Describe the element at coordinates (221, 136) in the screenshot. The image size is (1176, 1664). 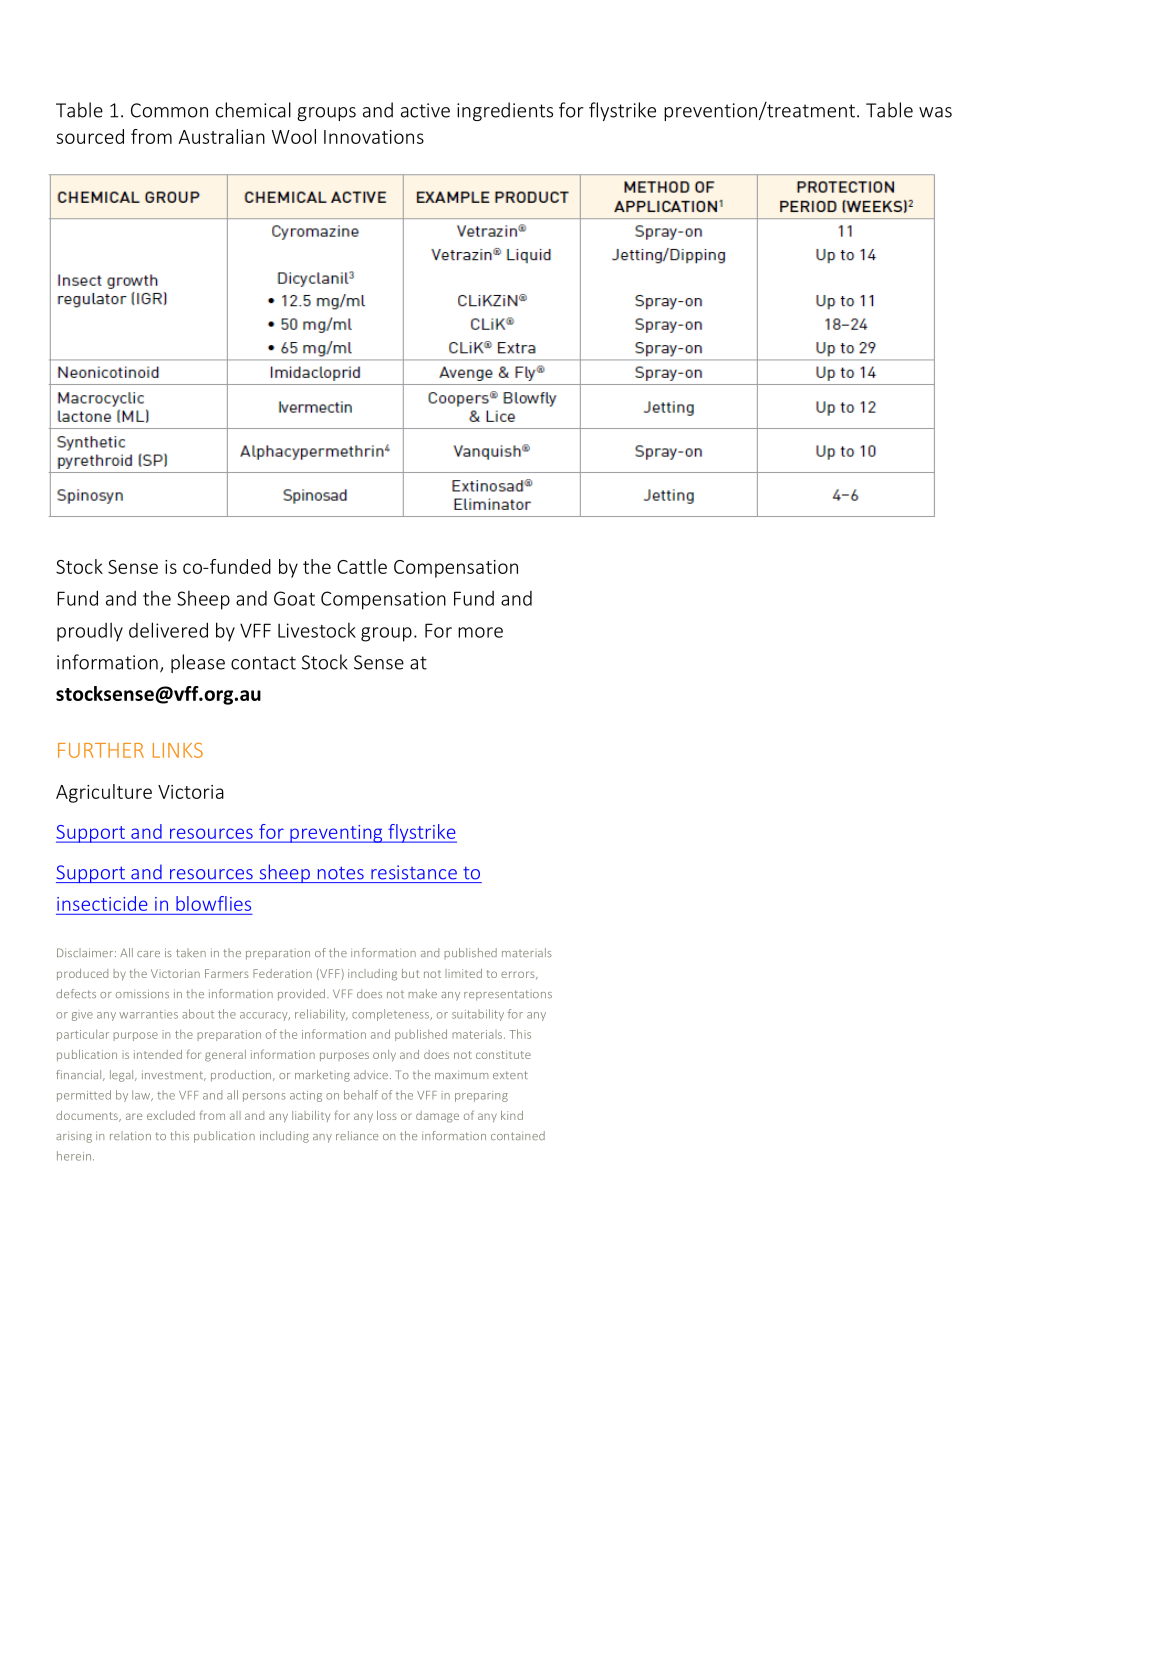
I see `Australian` at that location.
